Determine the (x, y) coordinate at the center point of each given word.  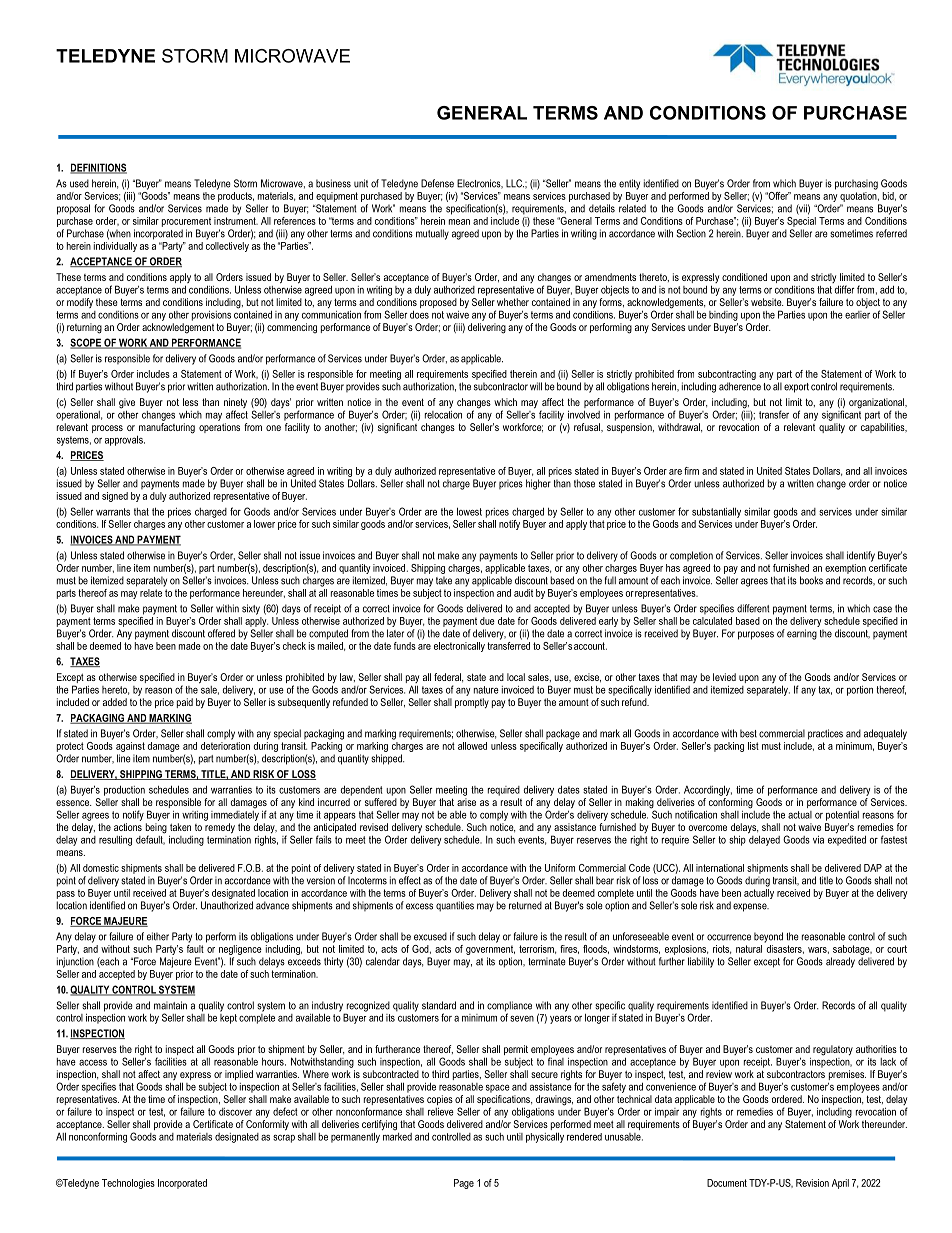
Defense (437, 183)
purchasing (856, 184)
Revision (812, 1183)
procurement (186, 222)
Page (464, 1184)
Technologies (128, 1184)
